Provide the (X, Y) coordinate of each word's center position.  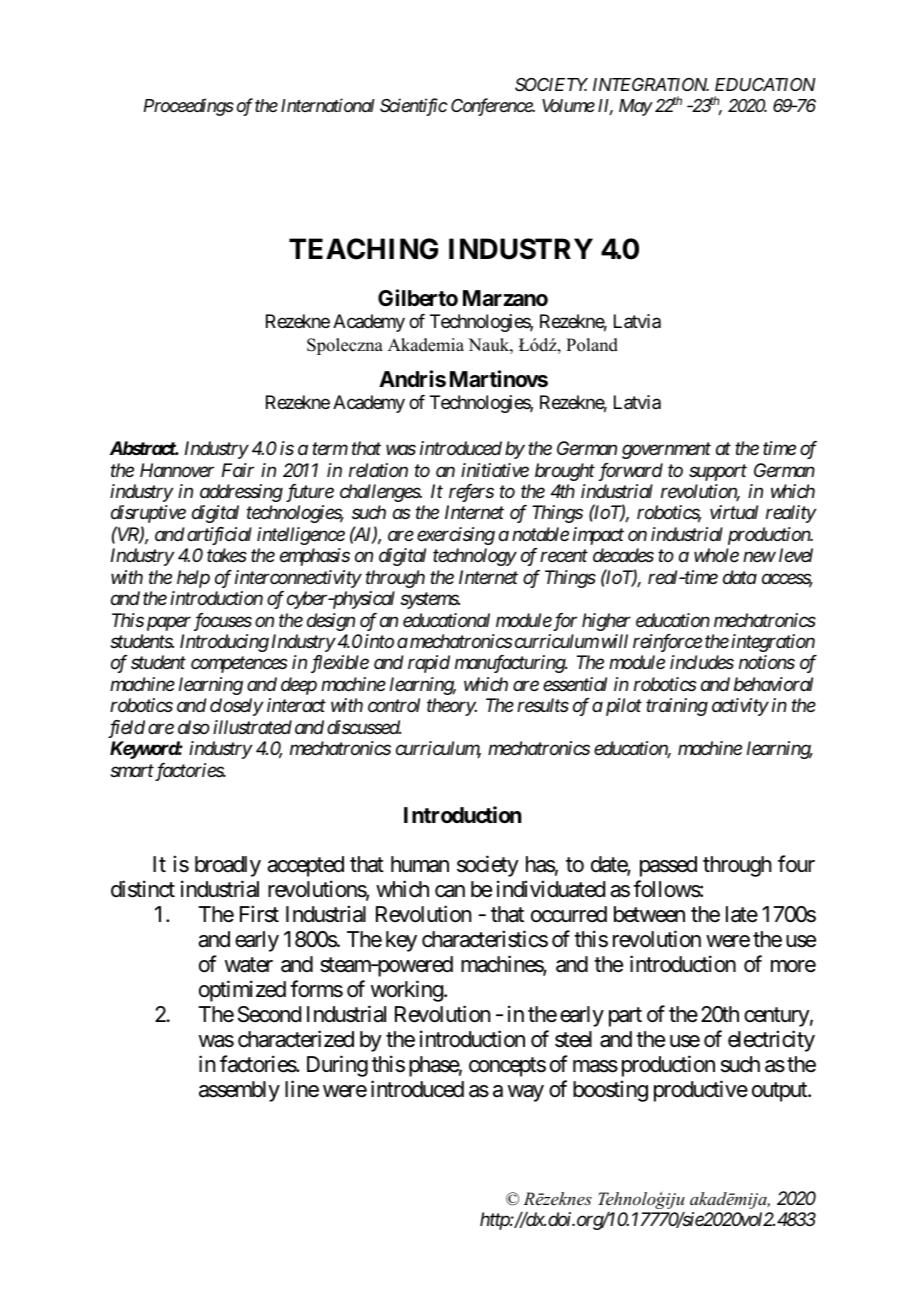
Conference (492, 107)
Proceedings (189, 107)
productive (701, 1091)
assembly (239, 1091)
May (635, 107)
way (526, 1093)
